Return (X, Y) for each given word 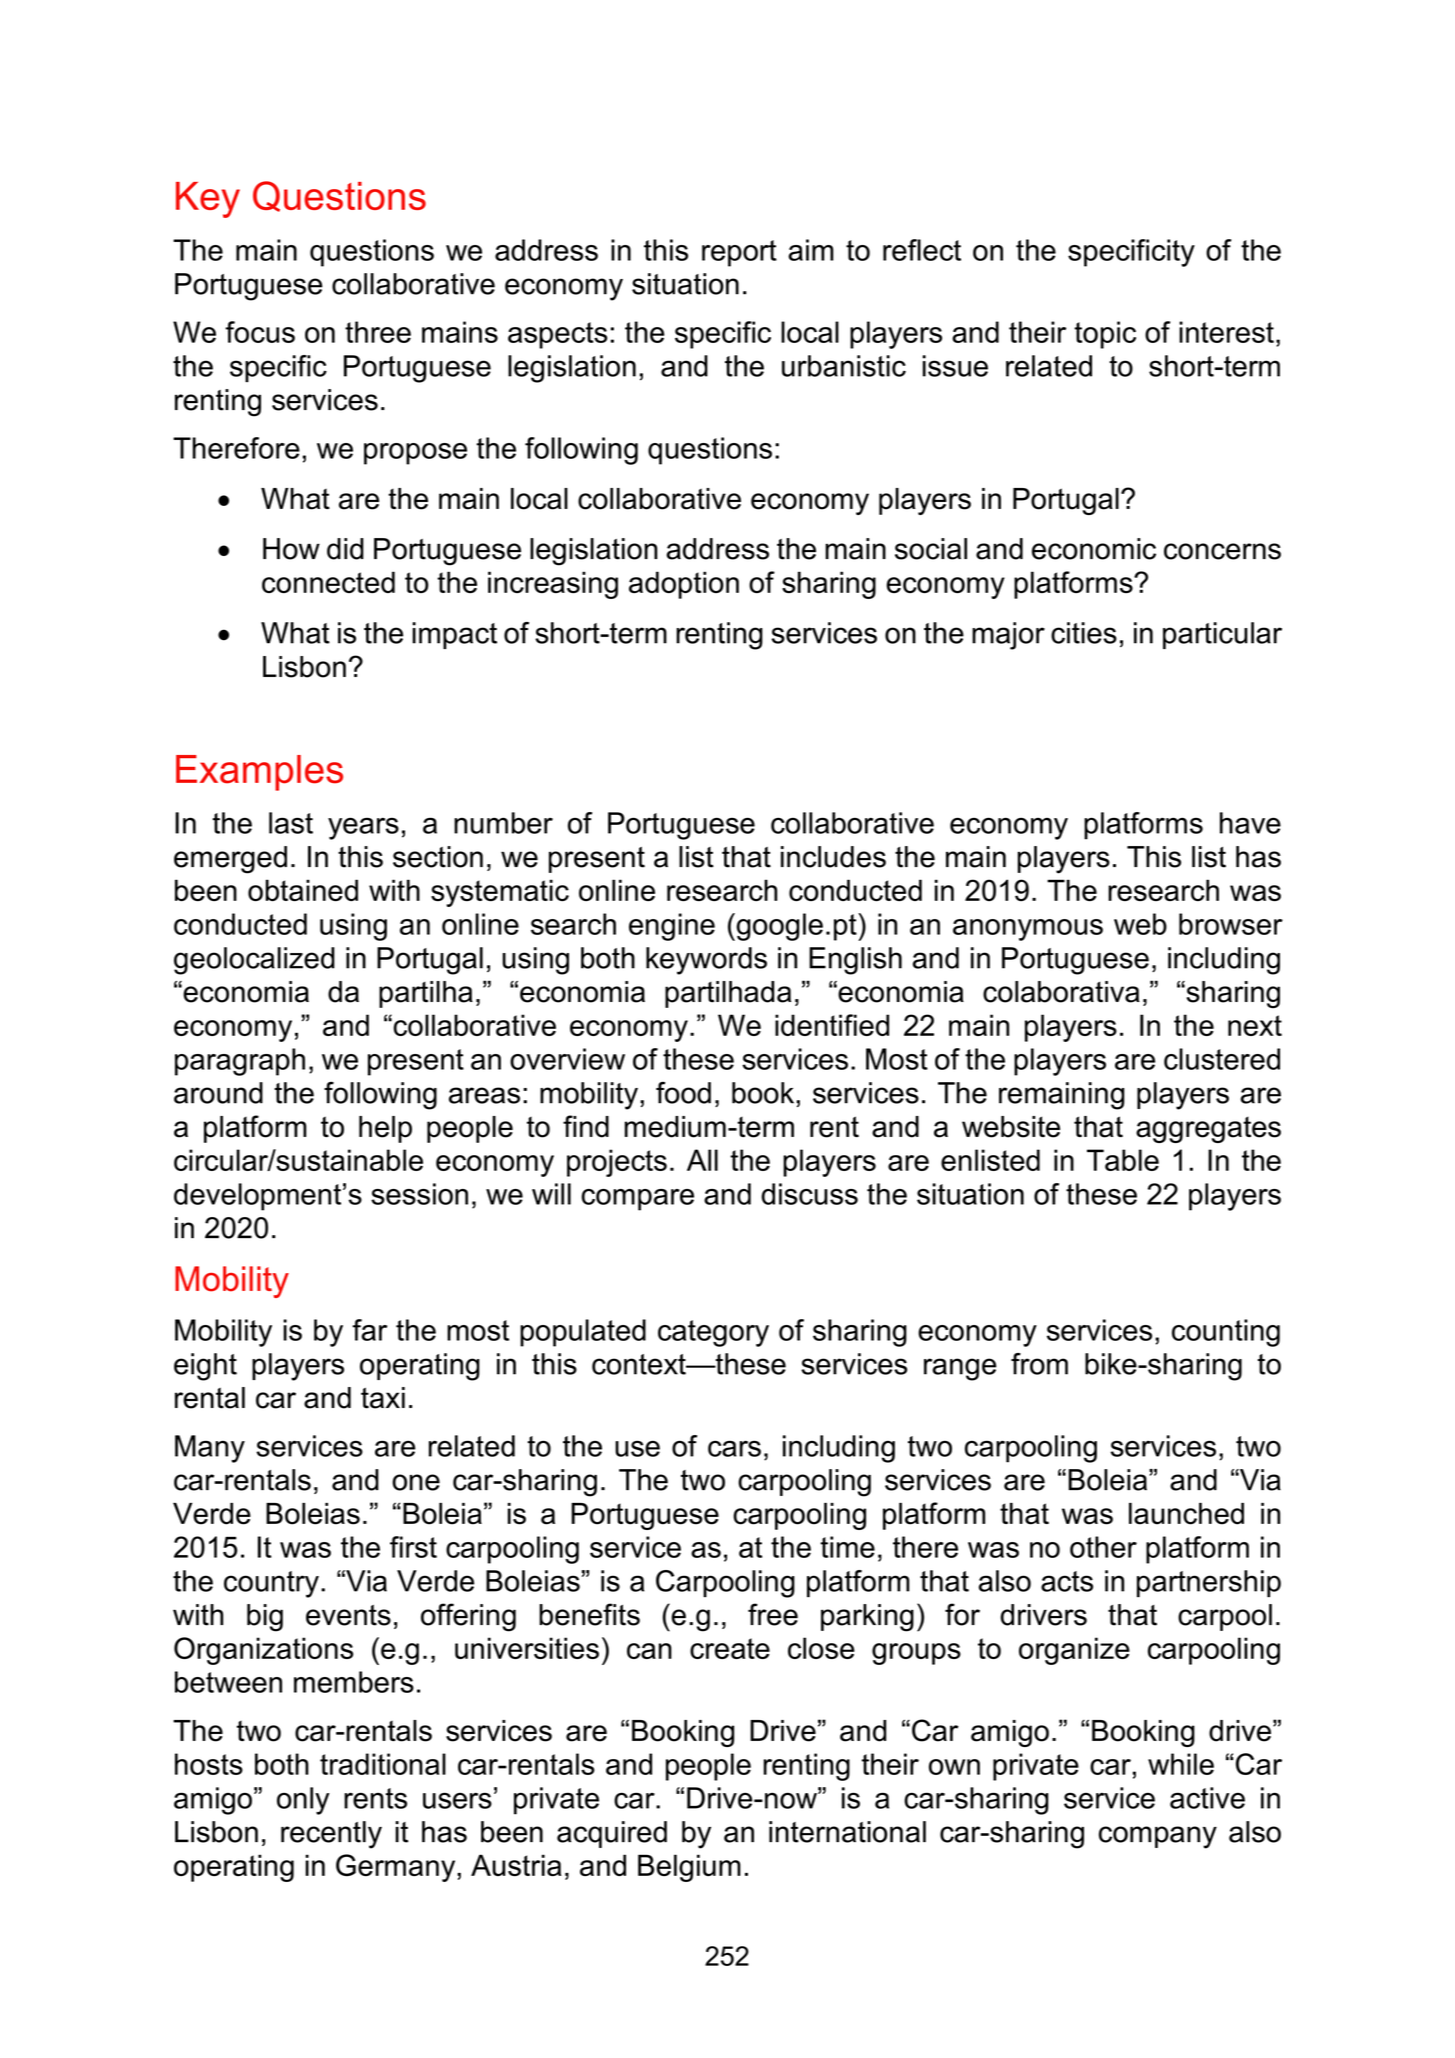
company (1158, 1837)
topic (1105, 335)
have (1250, 823)
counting (1226, 1333)
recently (331, 1835)
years (363, 828)
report (739, 253)
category (713, 1333)
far (369, 1330)
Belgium (689, 1868)
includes (833, 857)
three (378, 332)
